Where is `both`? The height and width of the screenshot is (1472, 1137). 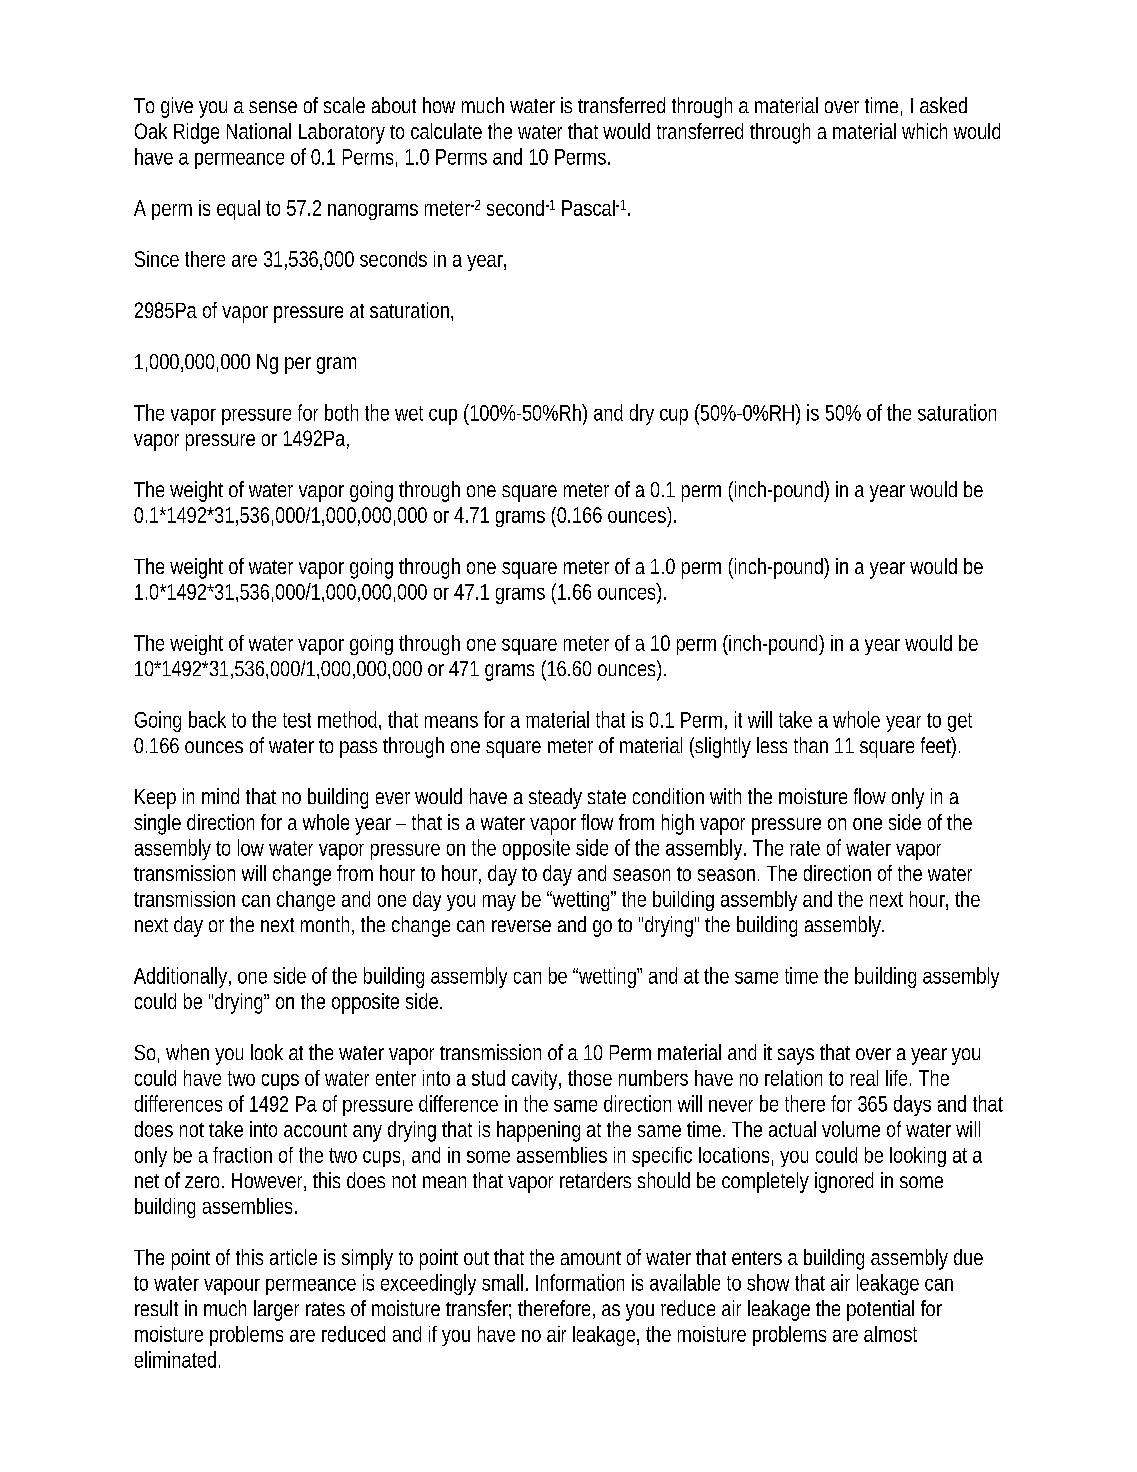
both is located at coordinates (341, 412).
